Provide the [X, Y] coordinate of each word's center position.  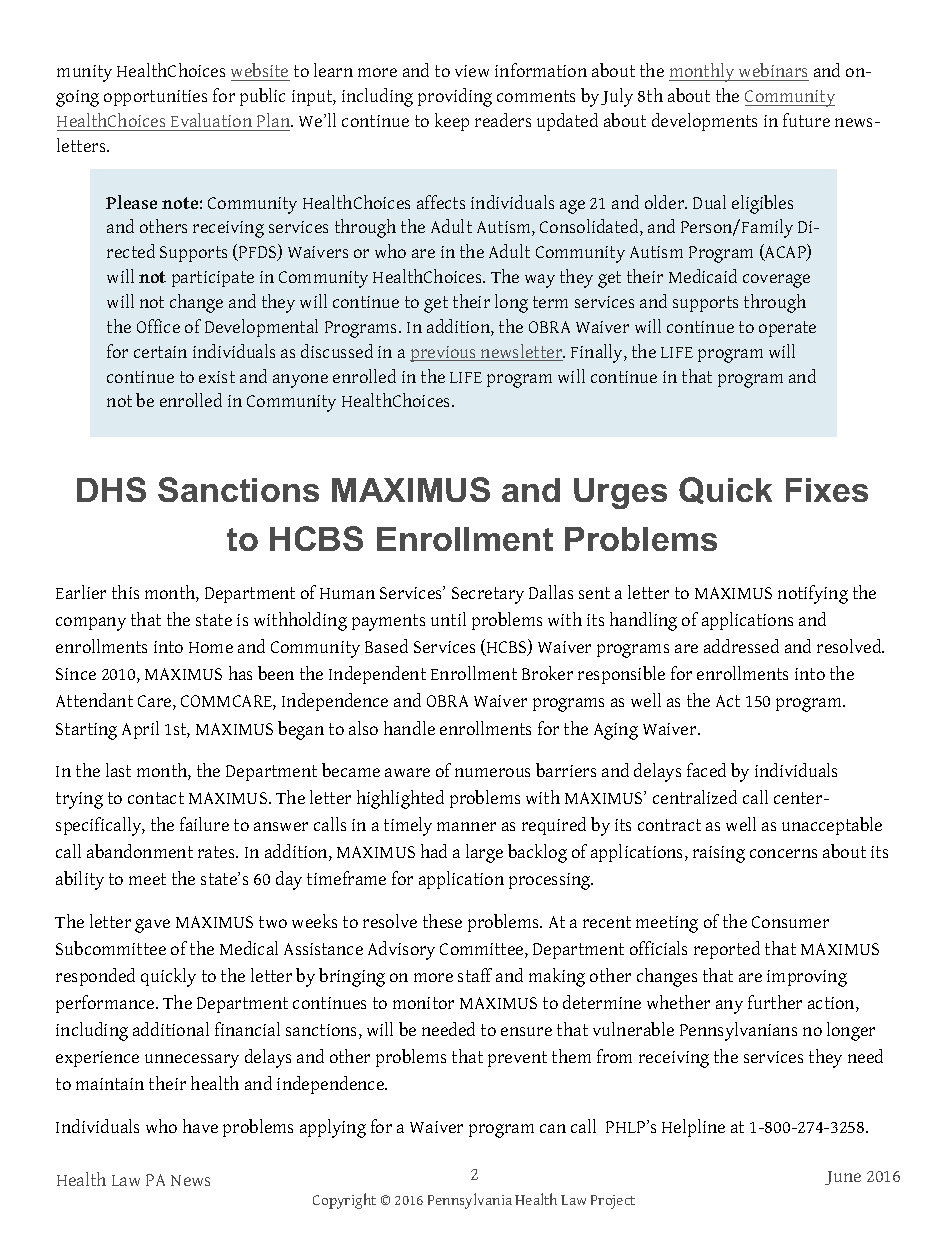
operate [787, 329]
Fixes [827, 490]
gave [152, 926]
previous [444, 354]
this [125, 592]
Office [158, 326]
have [200, 1126]
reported [727, 950]
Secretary [488, 595]
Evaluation [211, 120]
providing [455, 97]
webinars [773, 70]
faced [706, 770]
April [140, 730]
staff [475, 975]
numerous [492, 772]
